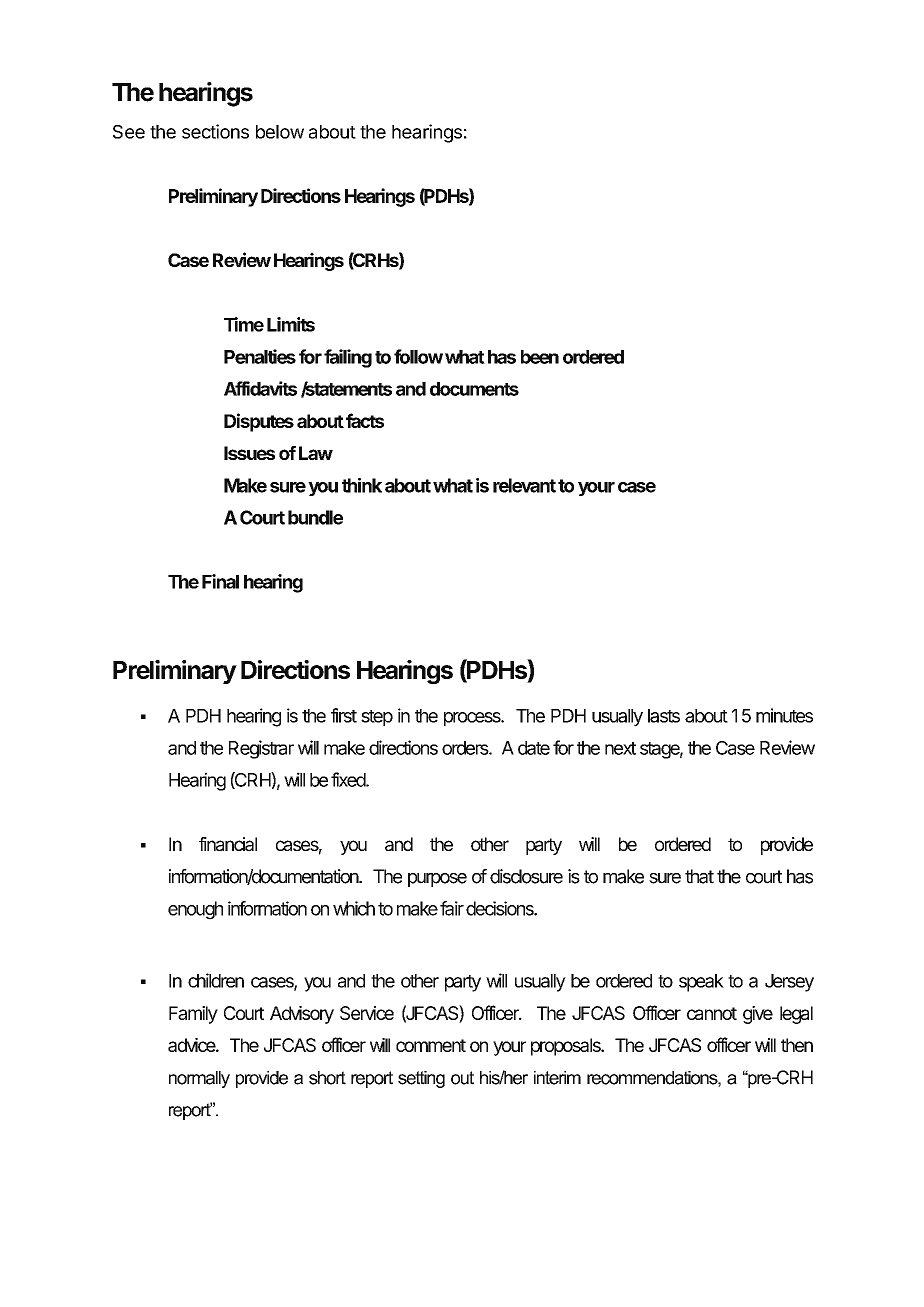 The width and height of the document is (924, 1307). I want to click on been, so click(540, 357).
